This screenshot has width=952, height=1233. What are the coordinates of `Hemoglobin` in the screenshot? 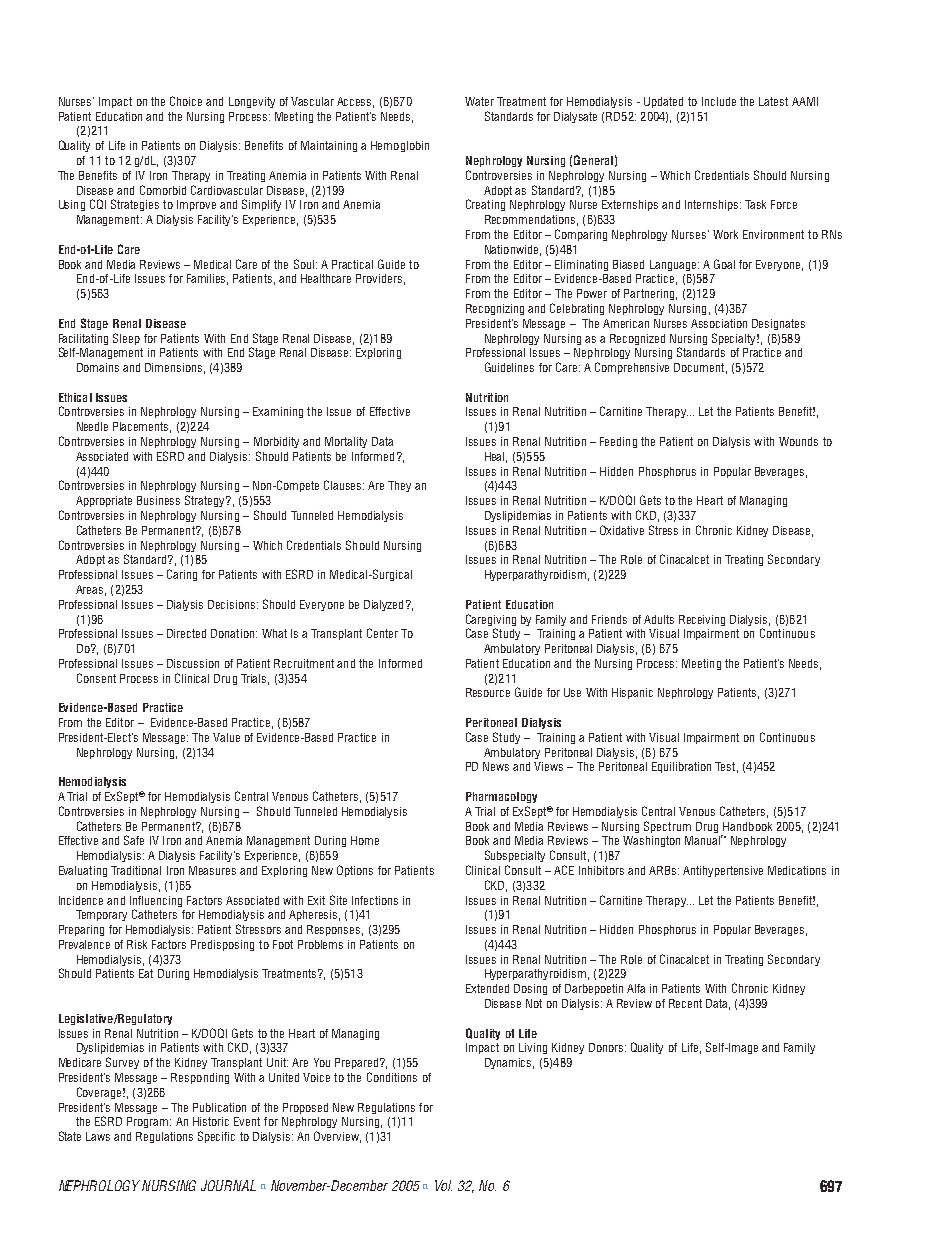 It's located at (400, 146).
